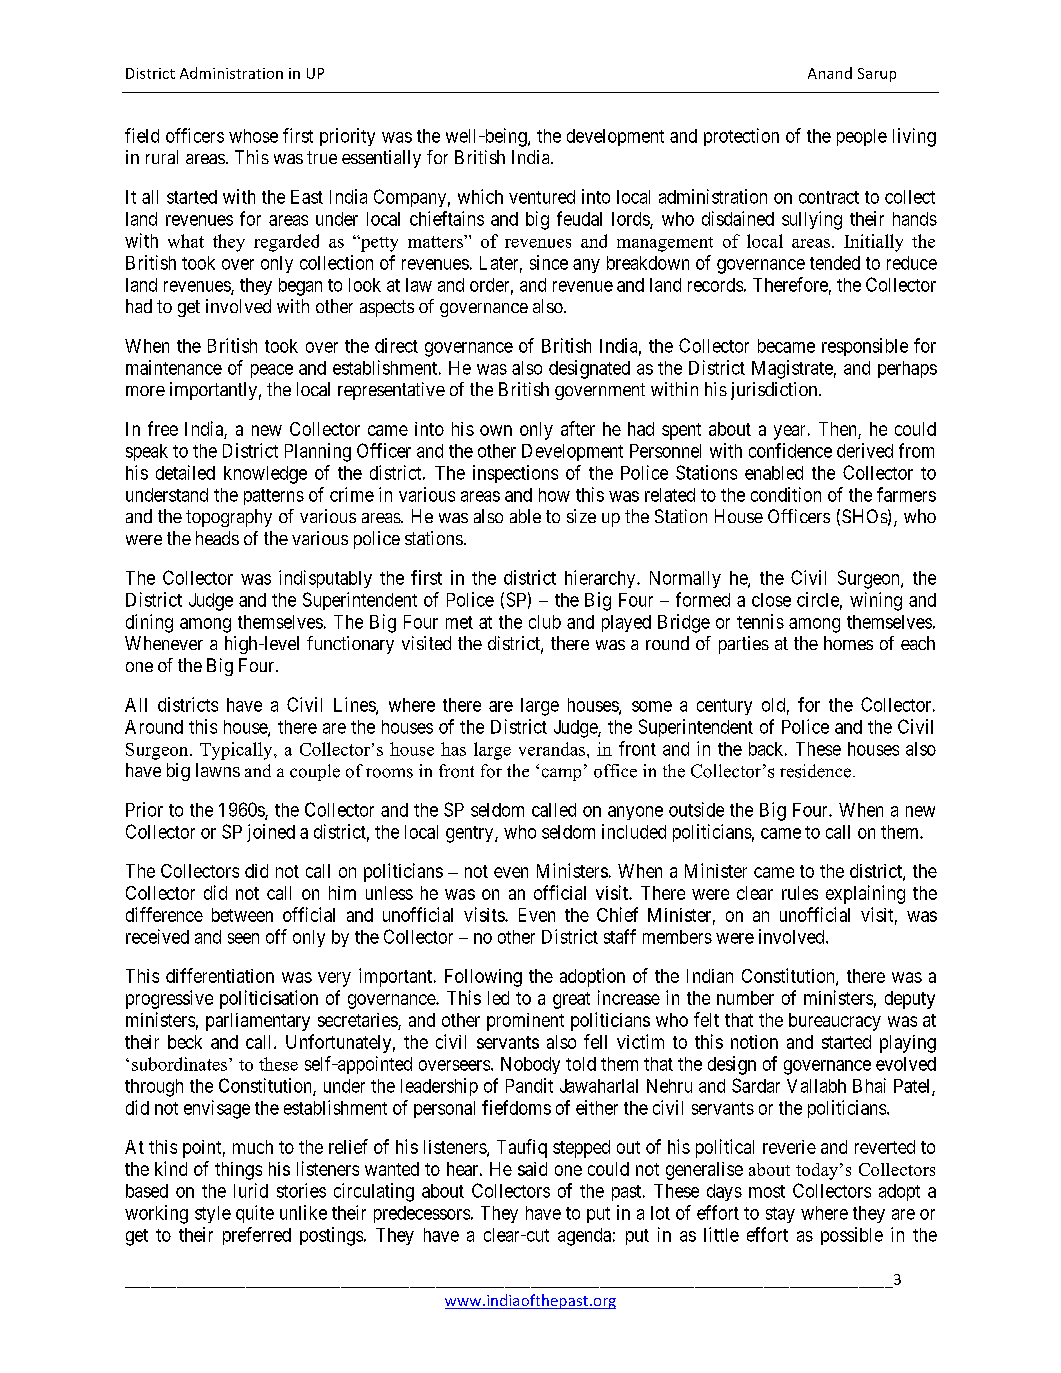  What do you see at coordinates (578, 428) in the image?
I see `after` at bounding box center [578, 428].
